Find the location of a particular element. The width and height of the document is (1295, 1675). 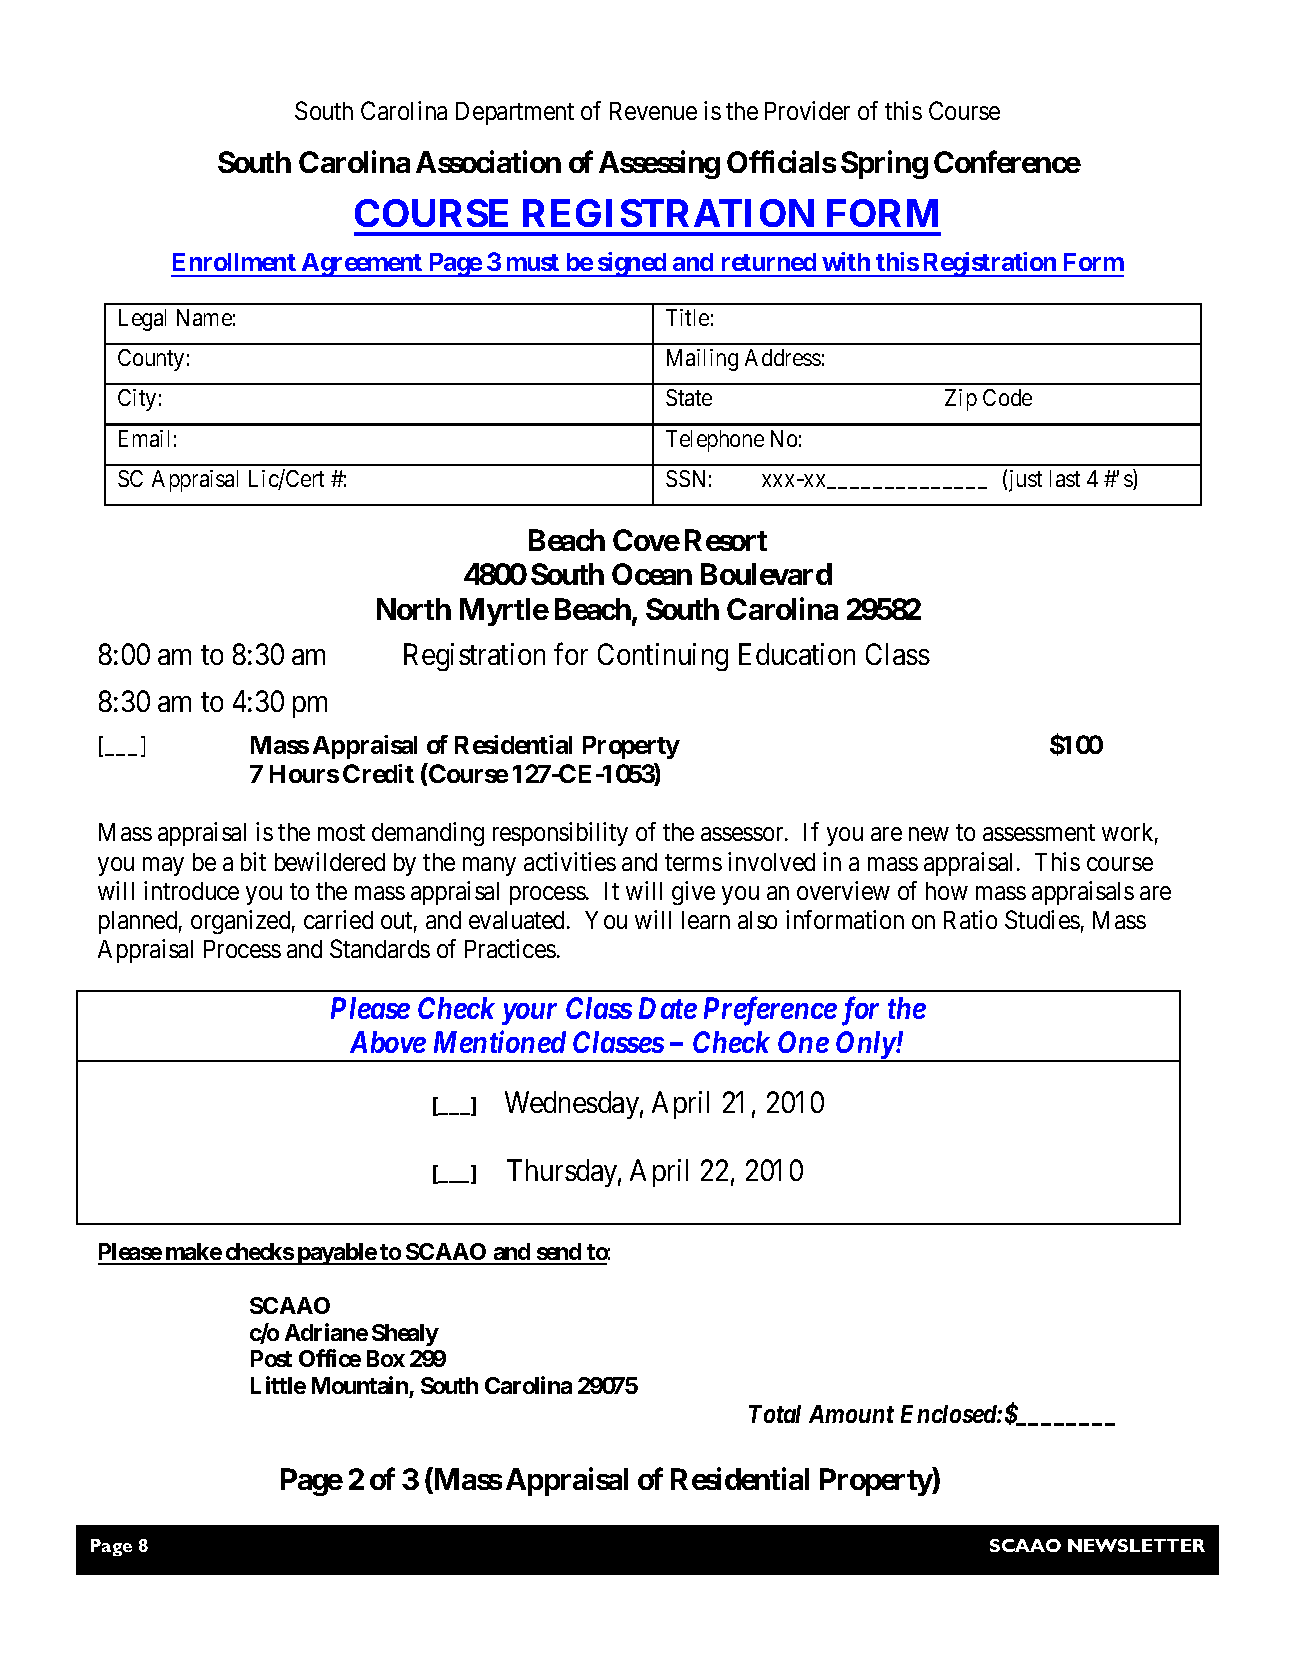

North is located at coordinates (414, 609).
